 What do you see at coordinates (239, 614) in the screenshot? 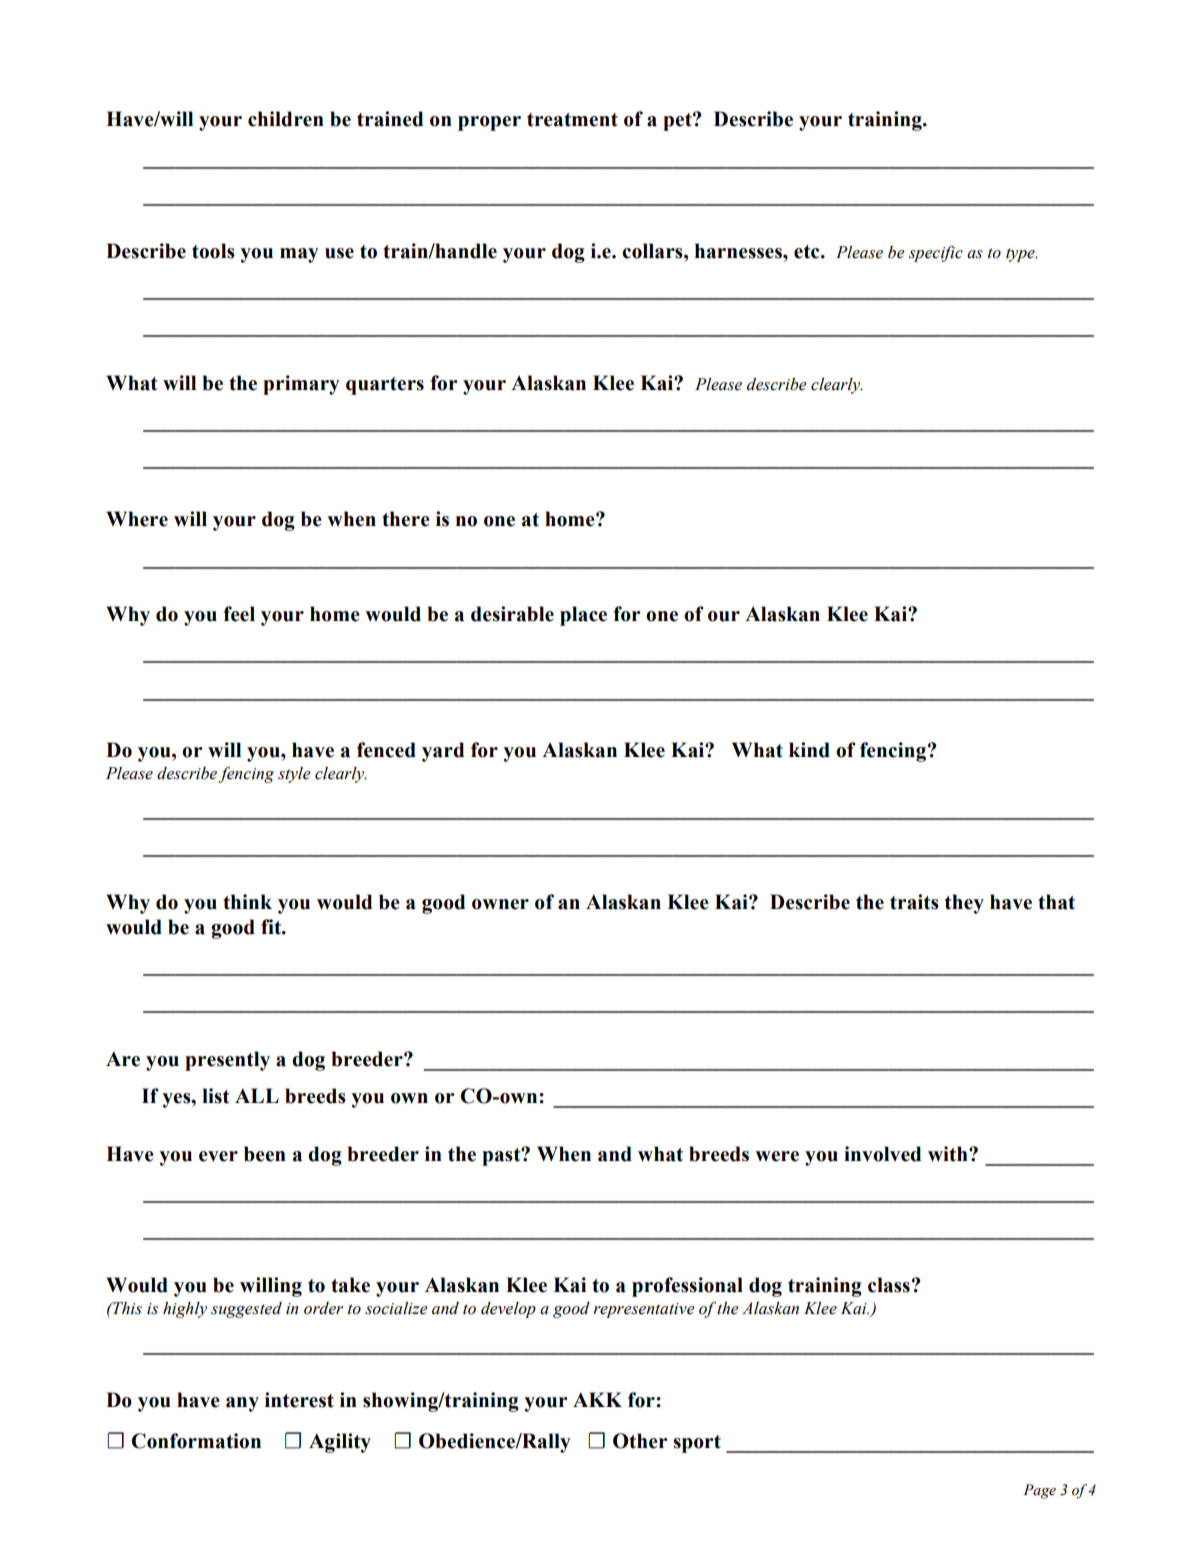
I see `feel` at bounding box center [239, 614].
